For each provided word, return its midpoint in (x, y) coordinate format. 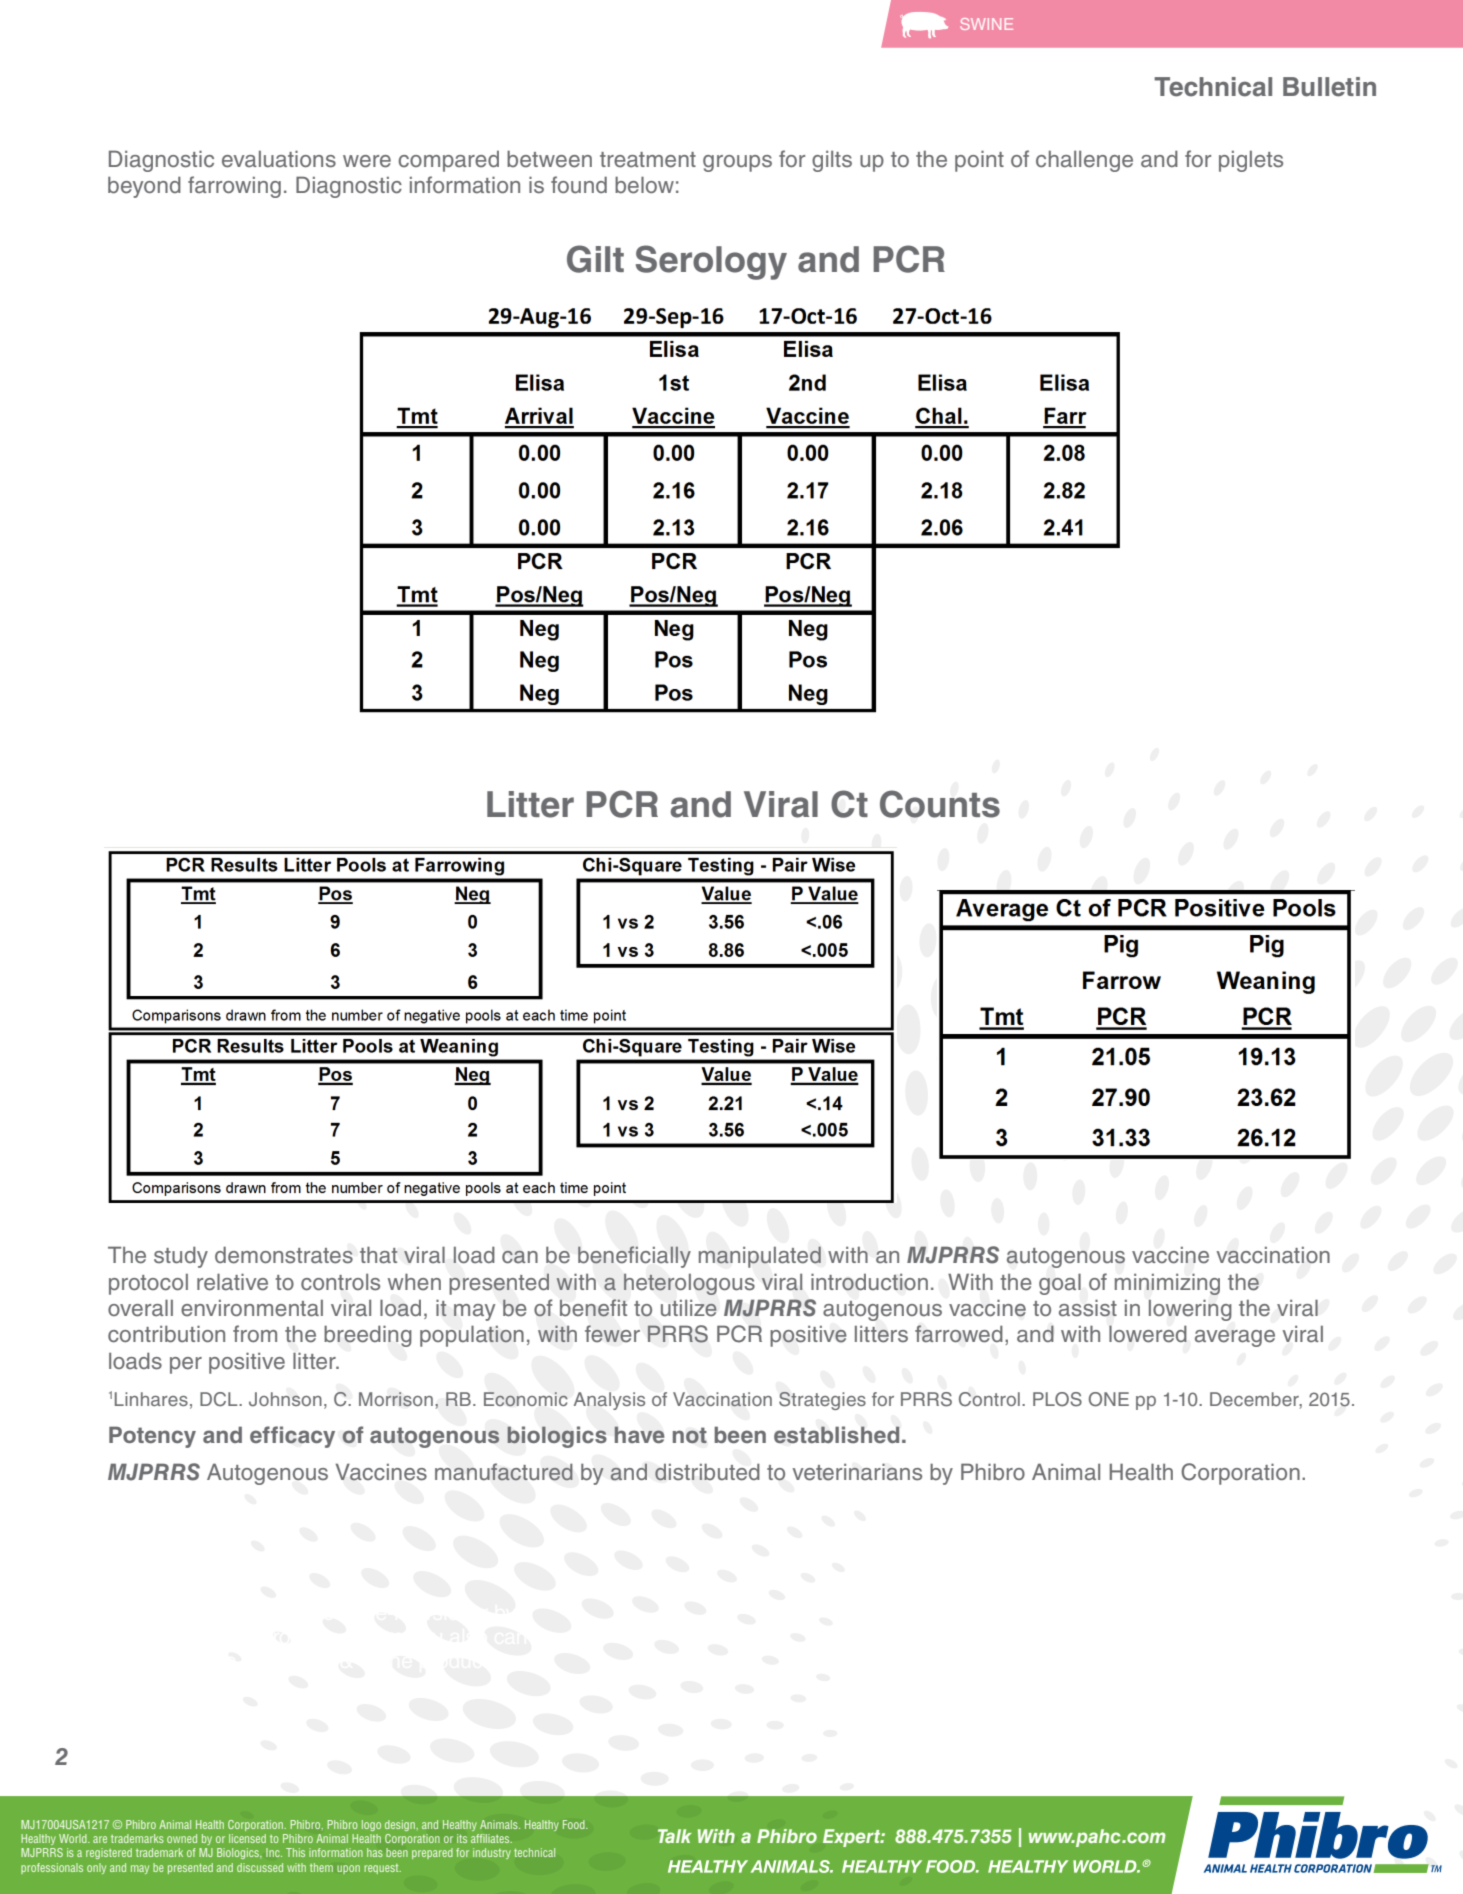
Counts (940, 804)
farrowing (234, 187)
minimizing (1167, 1284)
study (181, 1257)
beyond (144, 187)
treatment (648, 160)
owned (182, 1838)
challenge (1084, 161)
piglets (1251, 161)
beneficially (634, 1257)
